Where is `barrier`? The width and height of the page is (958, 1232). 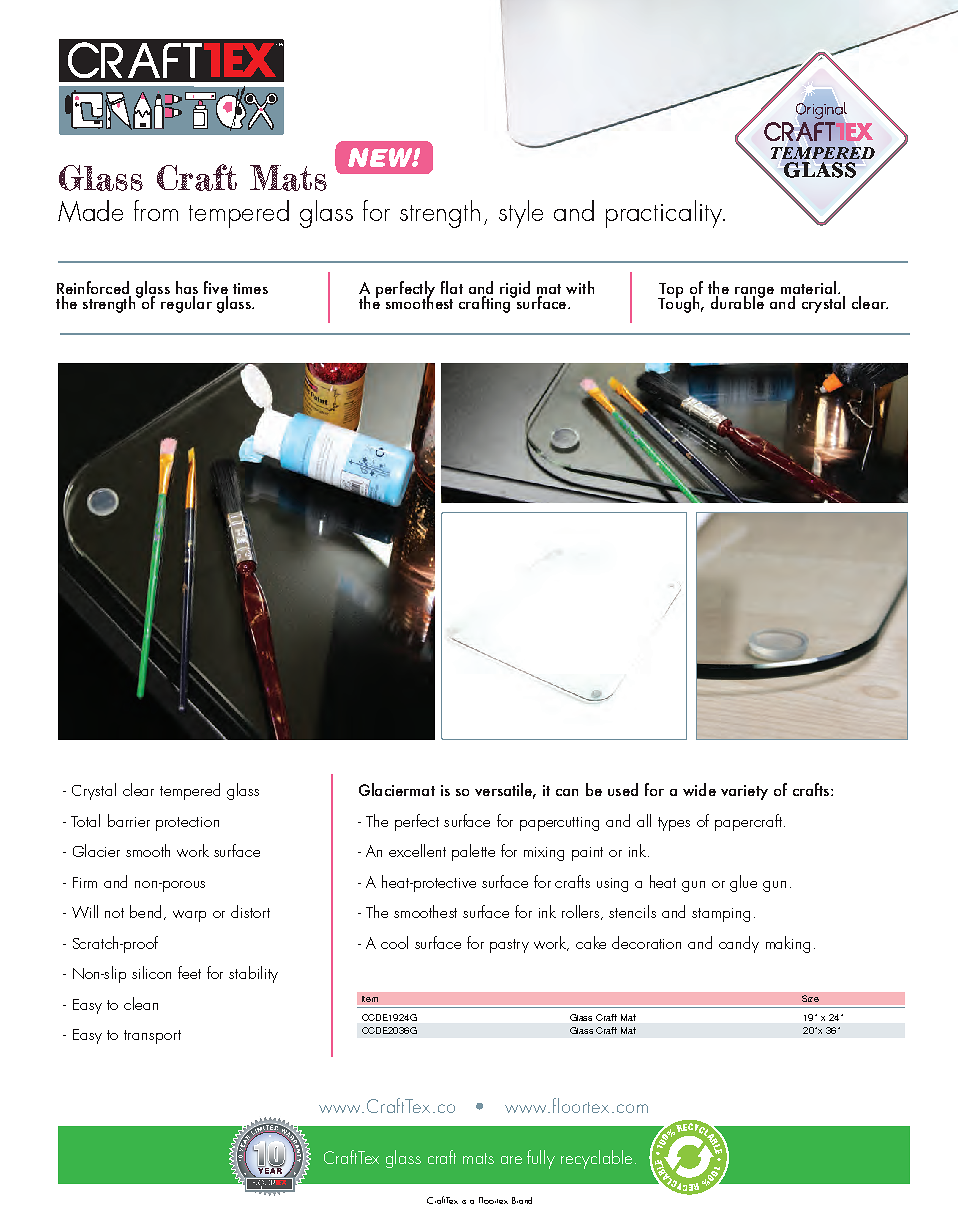 barrier is located at coordinates (129, 820).
